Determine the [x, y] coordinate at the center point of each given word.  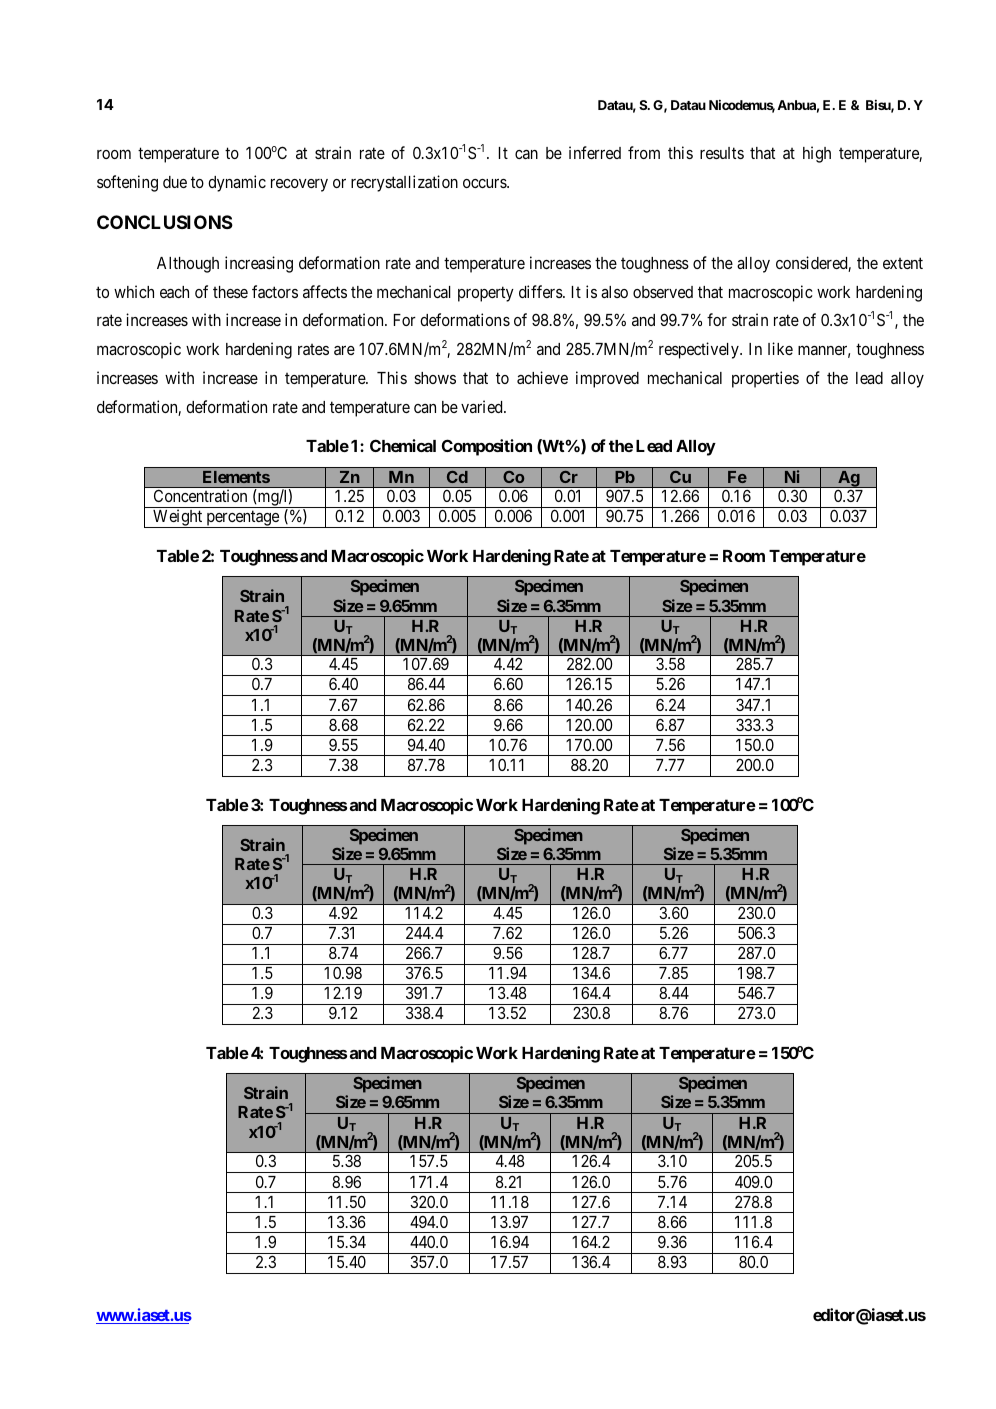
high [817, 154]
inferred [595, 152]
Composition [487, 447]
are [344, 350]
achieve [542, 377]
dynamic [237, 183]
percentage [242, 519]
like [780, 348]
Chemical [403, 445]
